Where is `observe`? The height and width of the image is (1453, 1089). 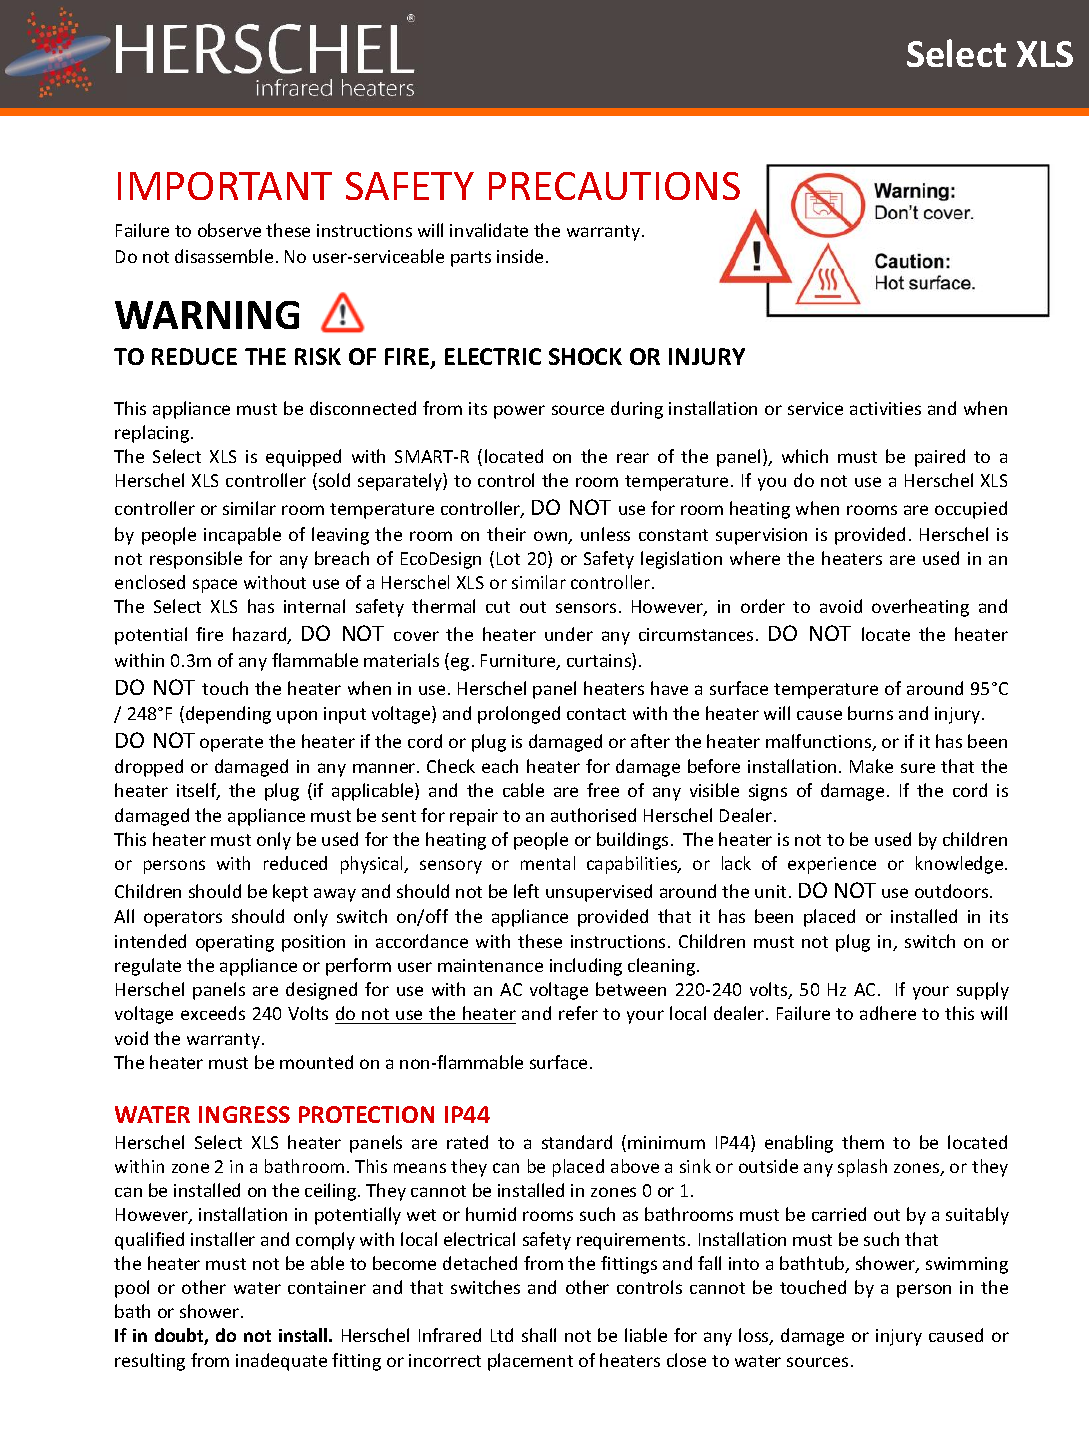 observe is located at coordinates (229, 230).
